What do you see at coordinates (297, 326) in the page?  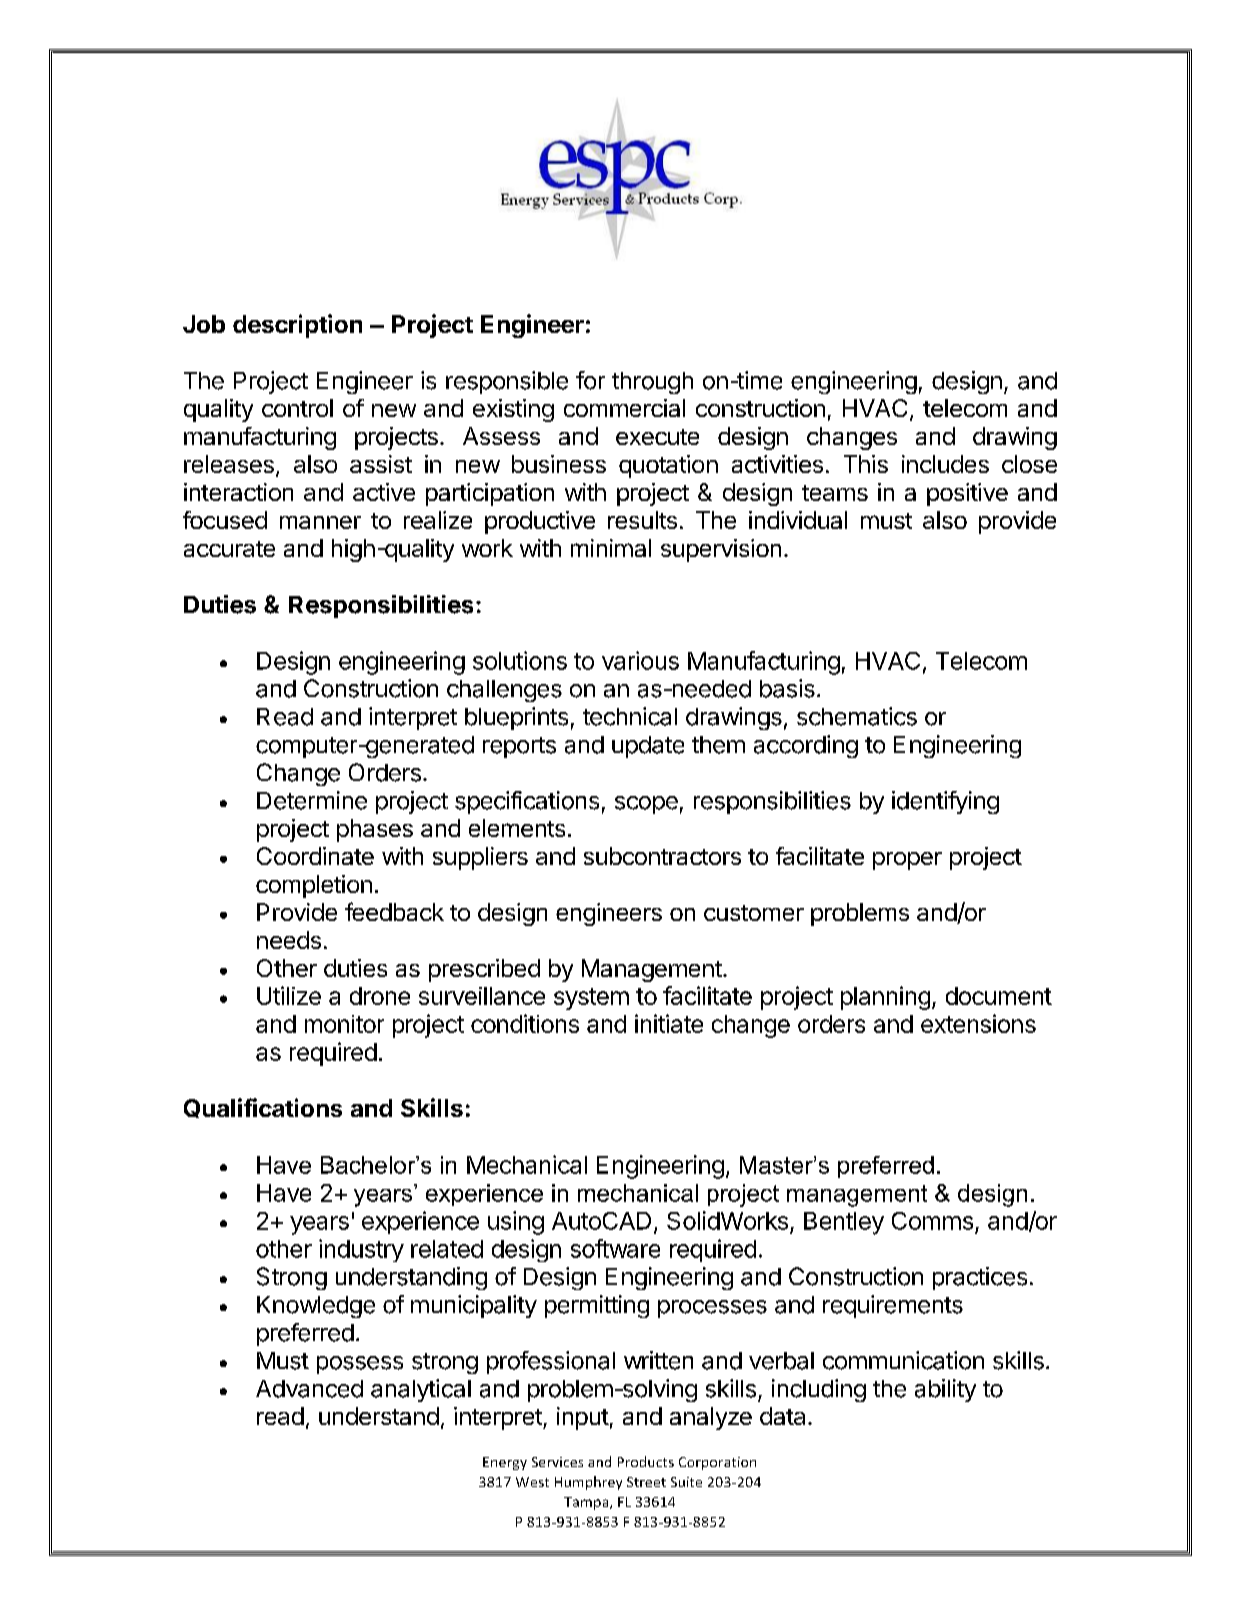 I see `description` at bounding box center [297, 326].
